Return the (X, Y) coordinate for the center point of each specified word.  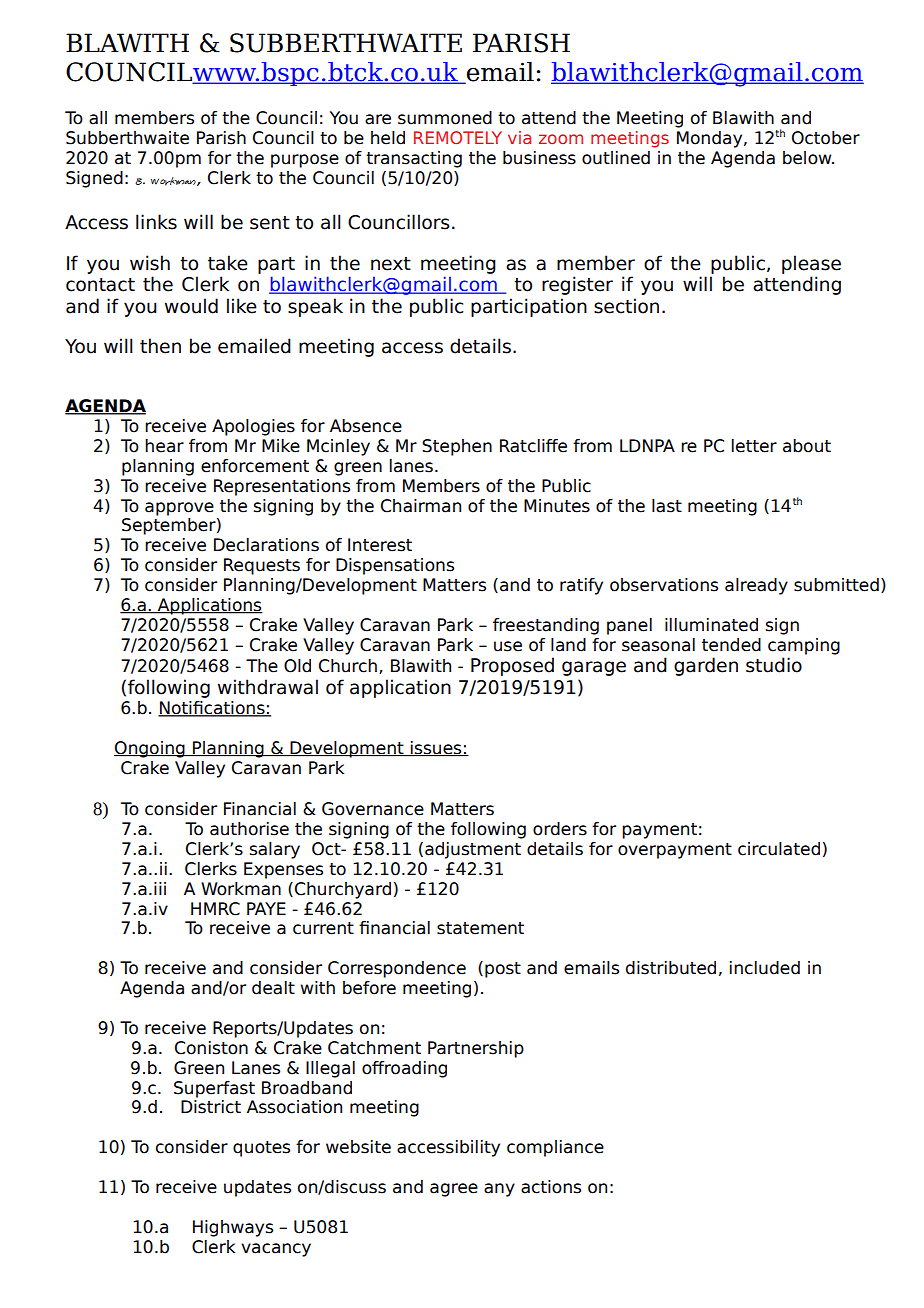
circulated (779, 849)
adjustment (473, 850)
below (808, 158)
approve (179, 509)
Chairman (421, 506)
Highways (233, 1228)
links (156, 222)
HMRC (215, 909)
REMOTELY (458, 137)
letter (754, 446)
